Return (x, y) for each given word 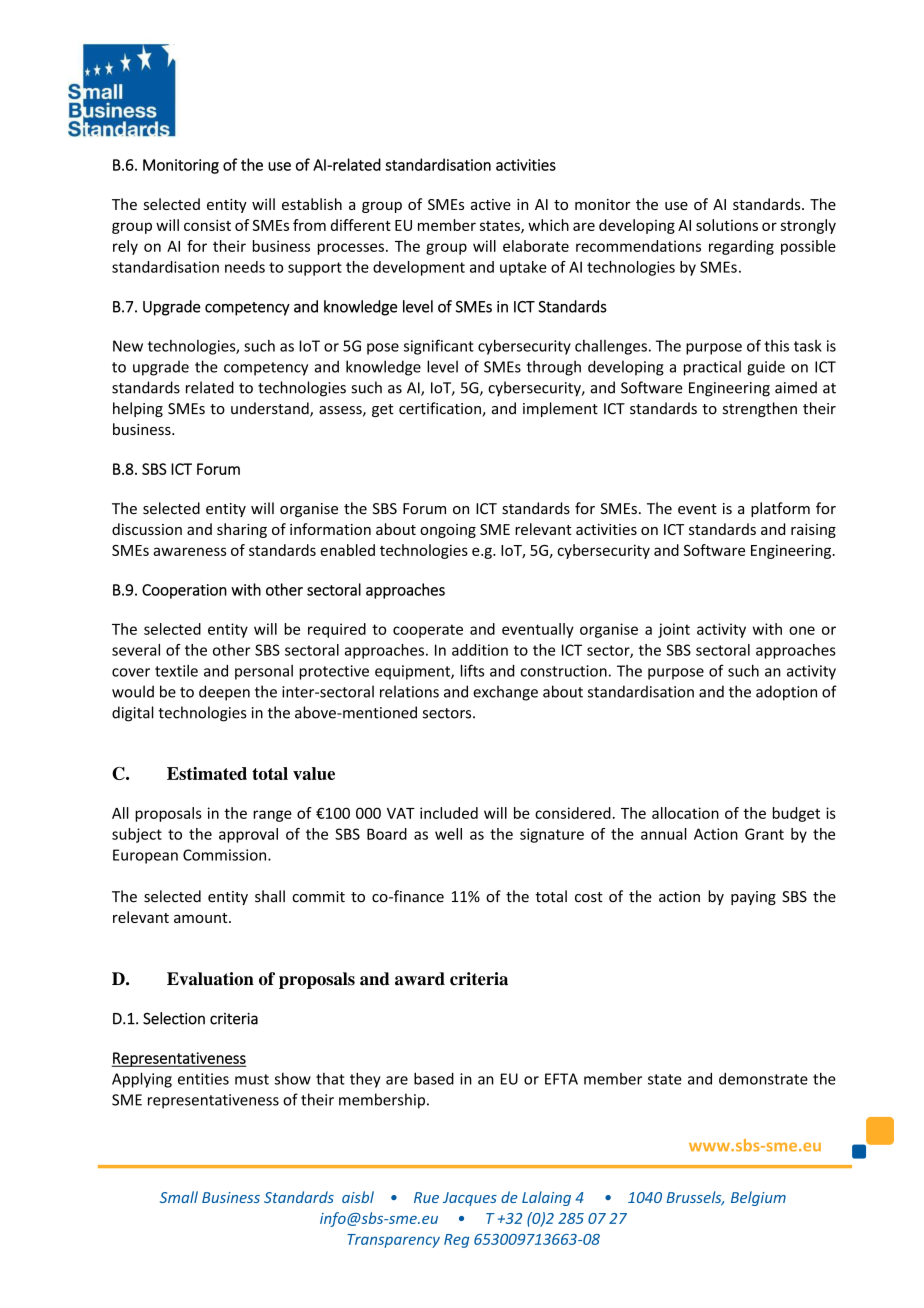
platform (780, 509)
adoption (786, 693)
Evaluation (210, 979)
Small (179, 1197)
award (420, 979)
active (491, 204)
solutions (727, 225)
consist (207, 225)
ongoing (448, 531)
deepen (224, 693)
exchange (505, 693)
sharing (242, 530)
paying (753, 898)
